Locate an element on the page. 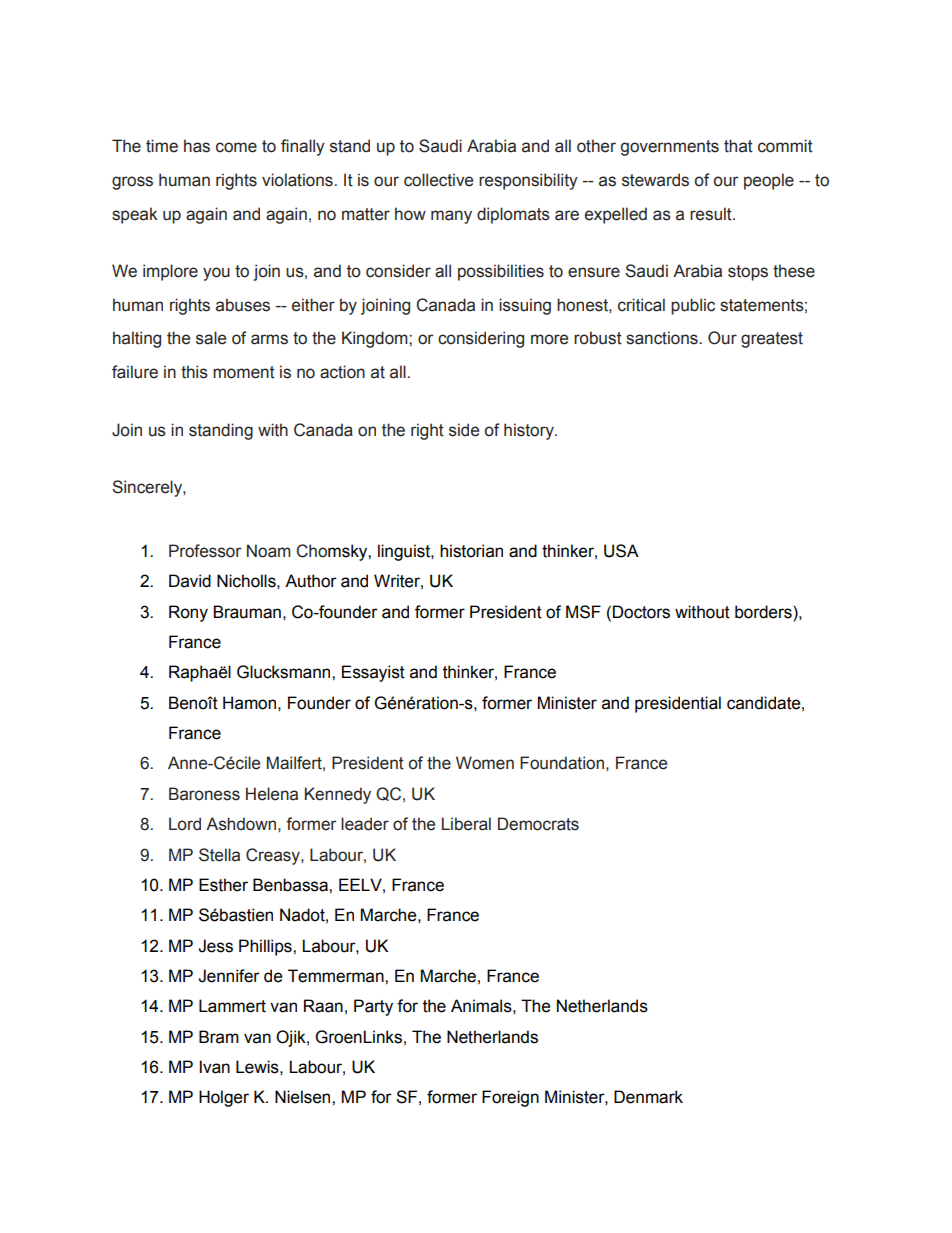 This image has width=952, height=1233. USA is located at coordinates (621, 551).
